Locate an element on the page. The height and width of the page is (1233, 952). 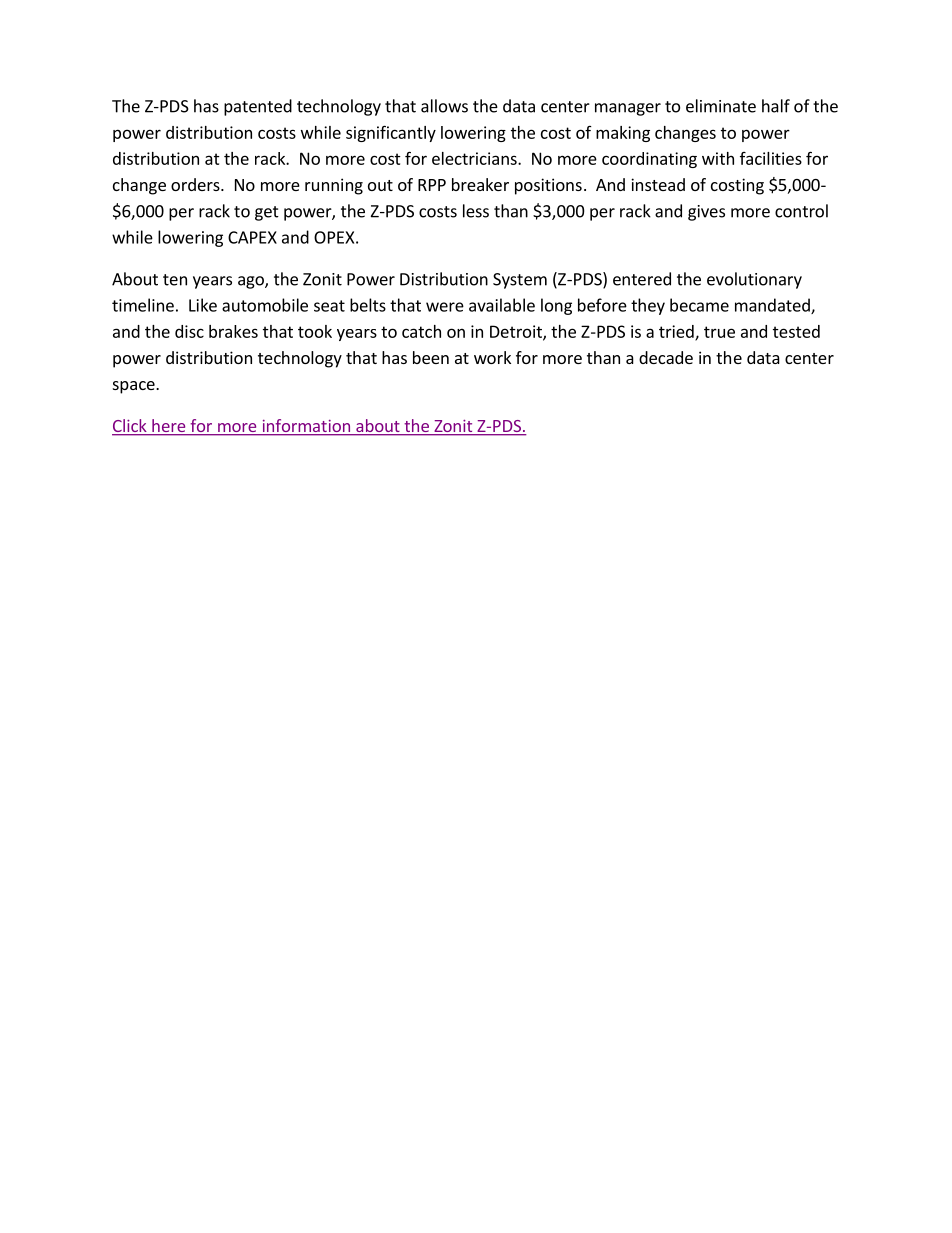
patented is located at coordinates (258, 107).
